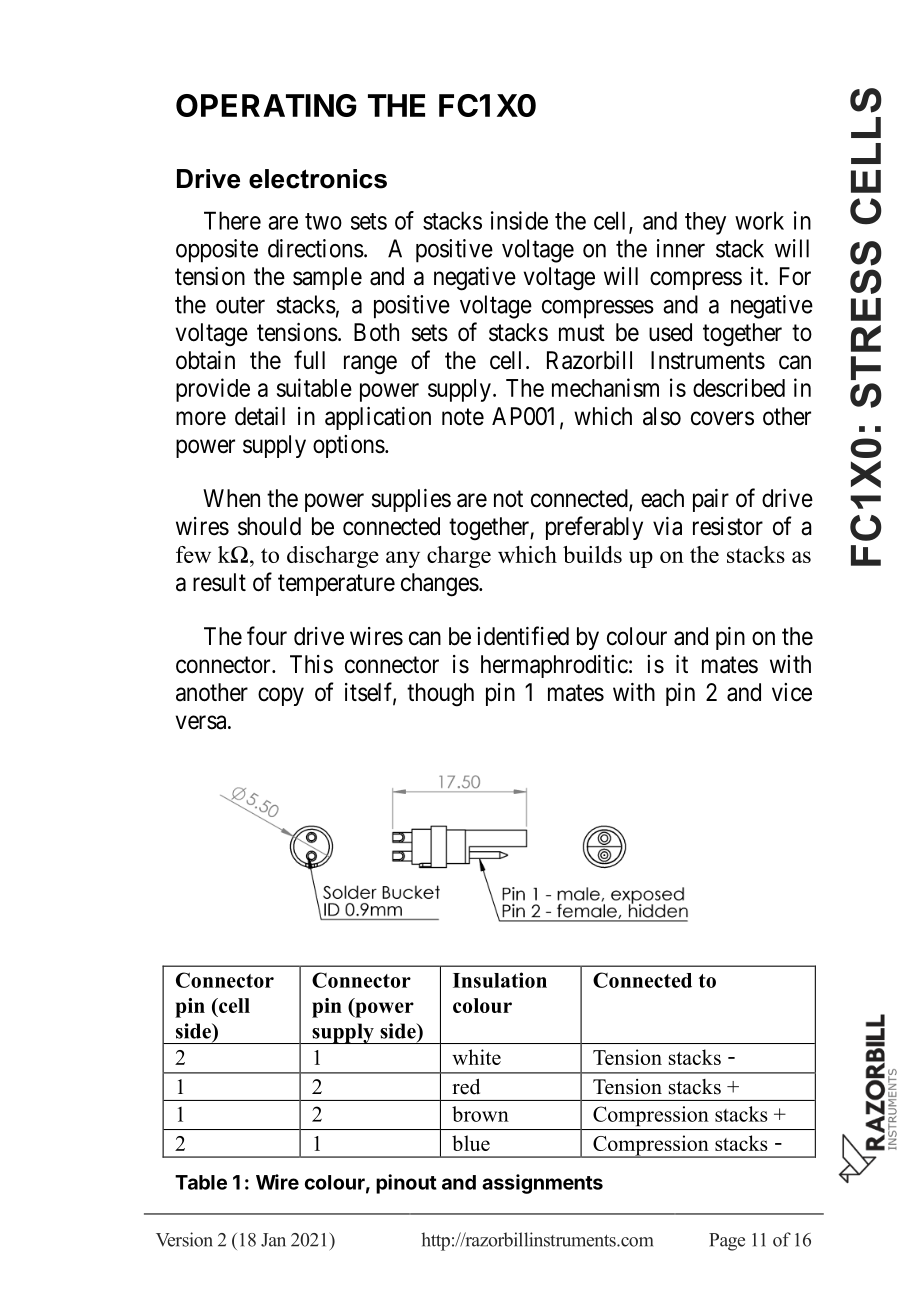  I want to click on assignments, so click(542, 1184).
